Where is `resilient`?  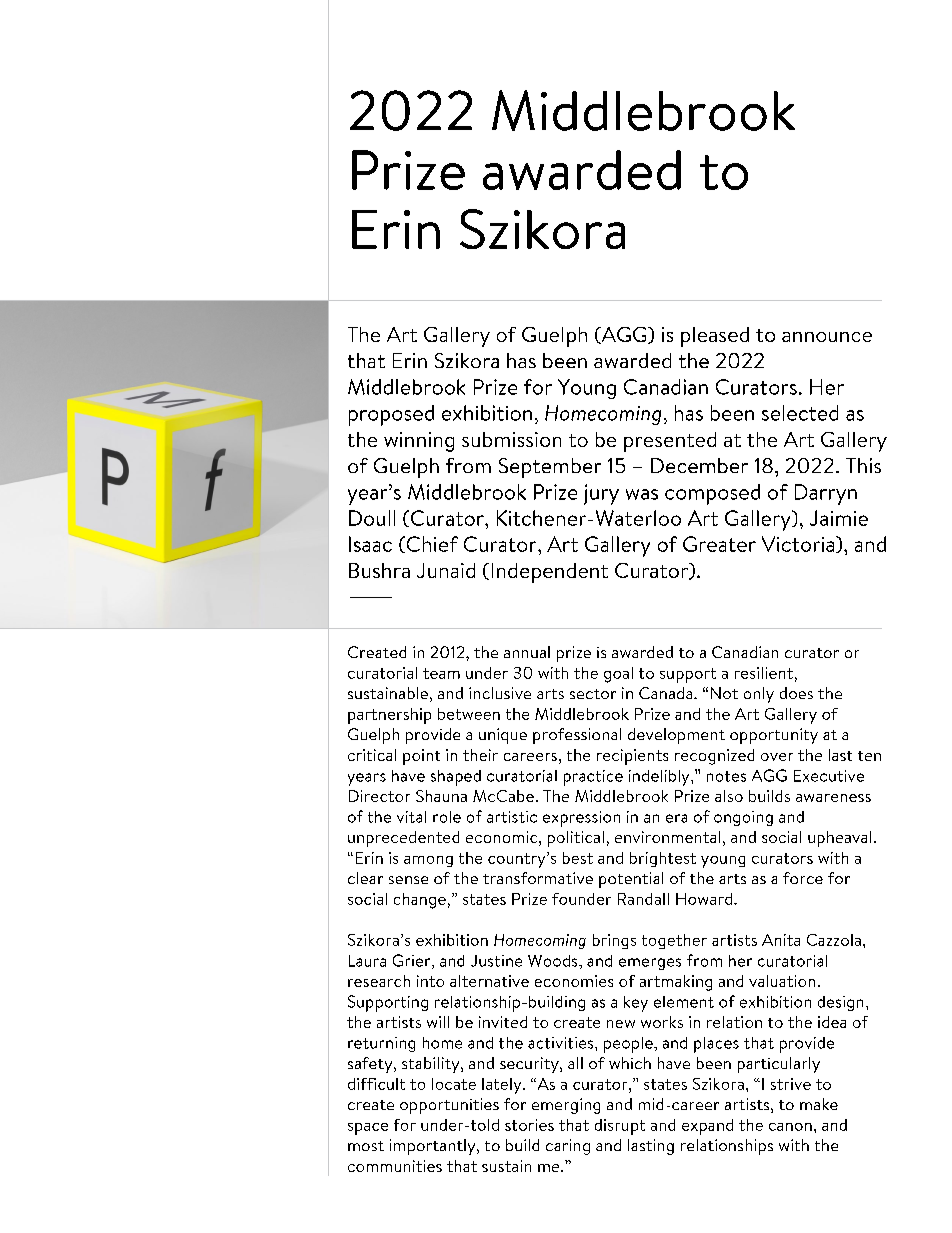
resilient is located at coordinates (764, 673).
